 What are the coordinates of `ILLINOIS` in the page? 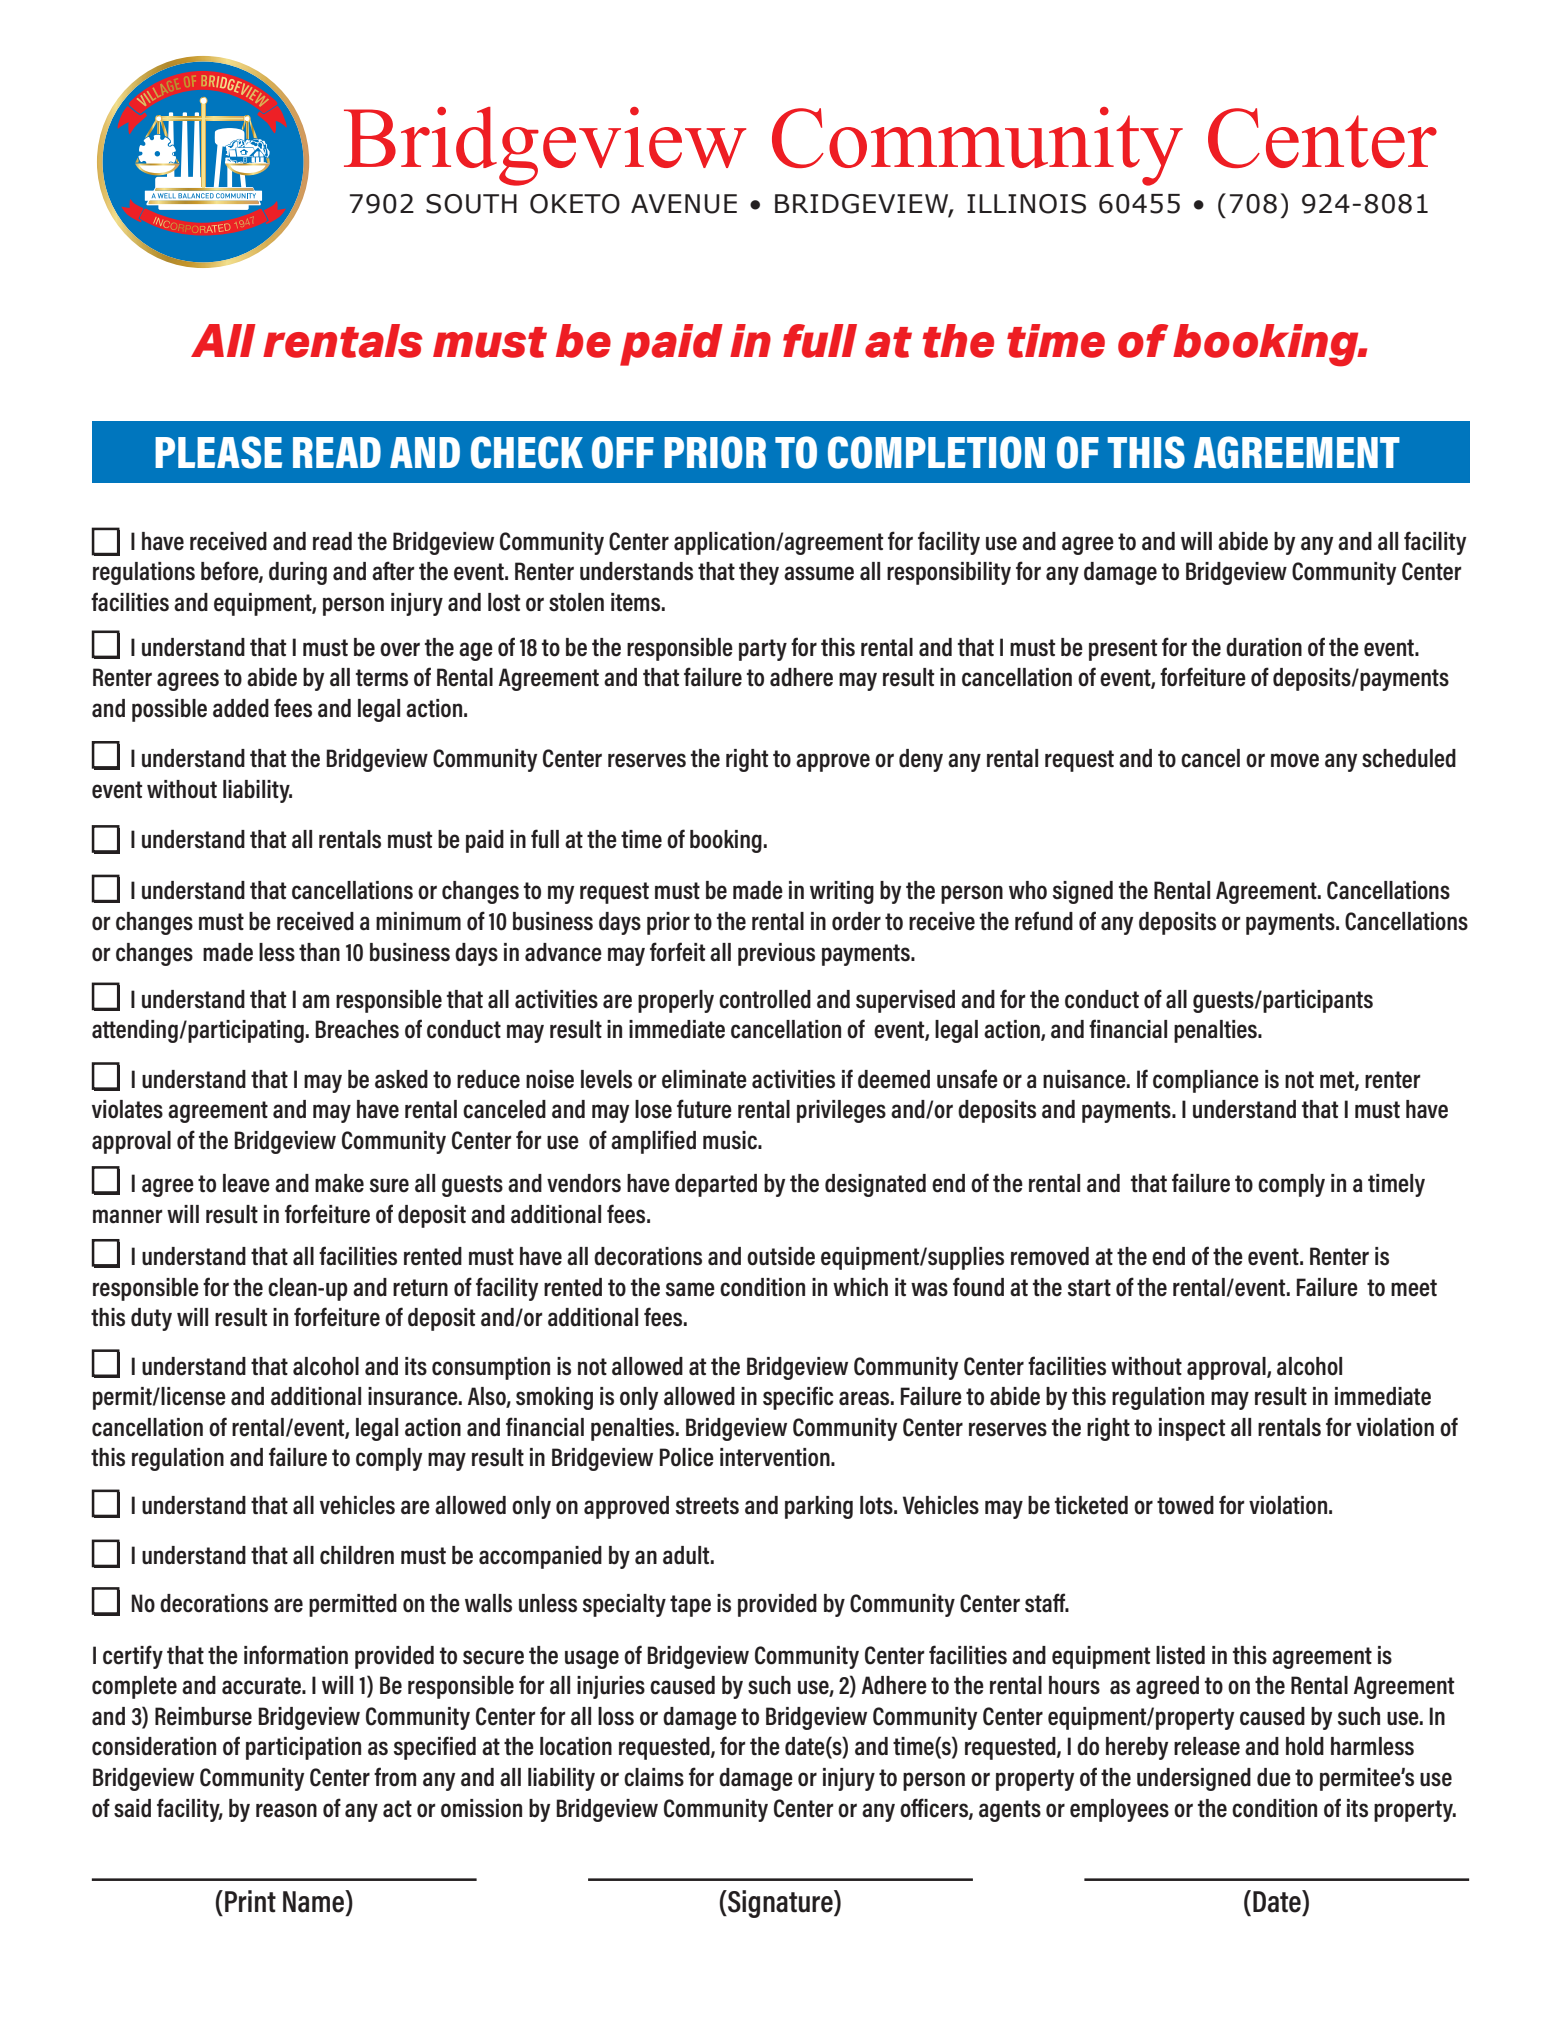 It's located at (1026, 204).
